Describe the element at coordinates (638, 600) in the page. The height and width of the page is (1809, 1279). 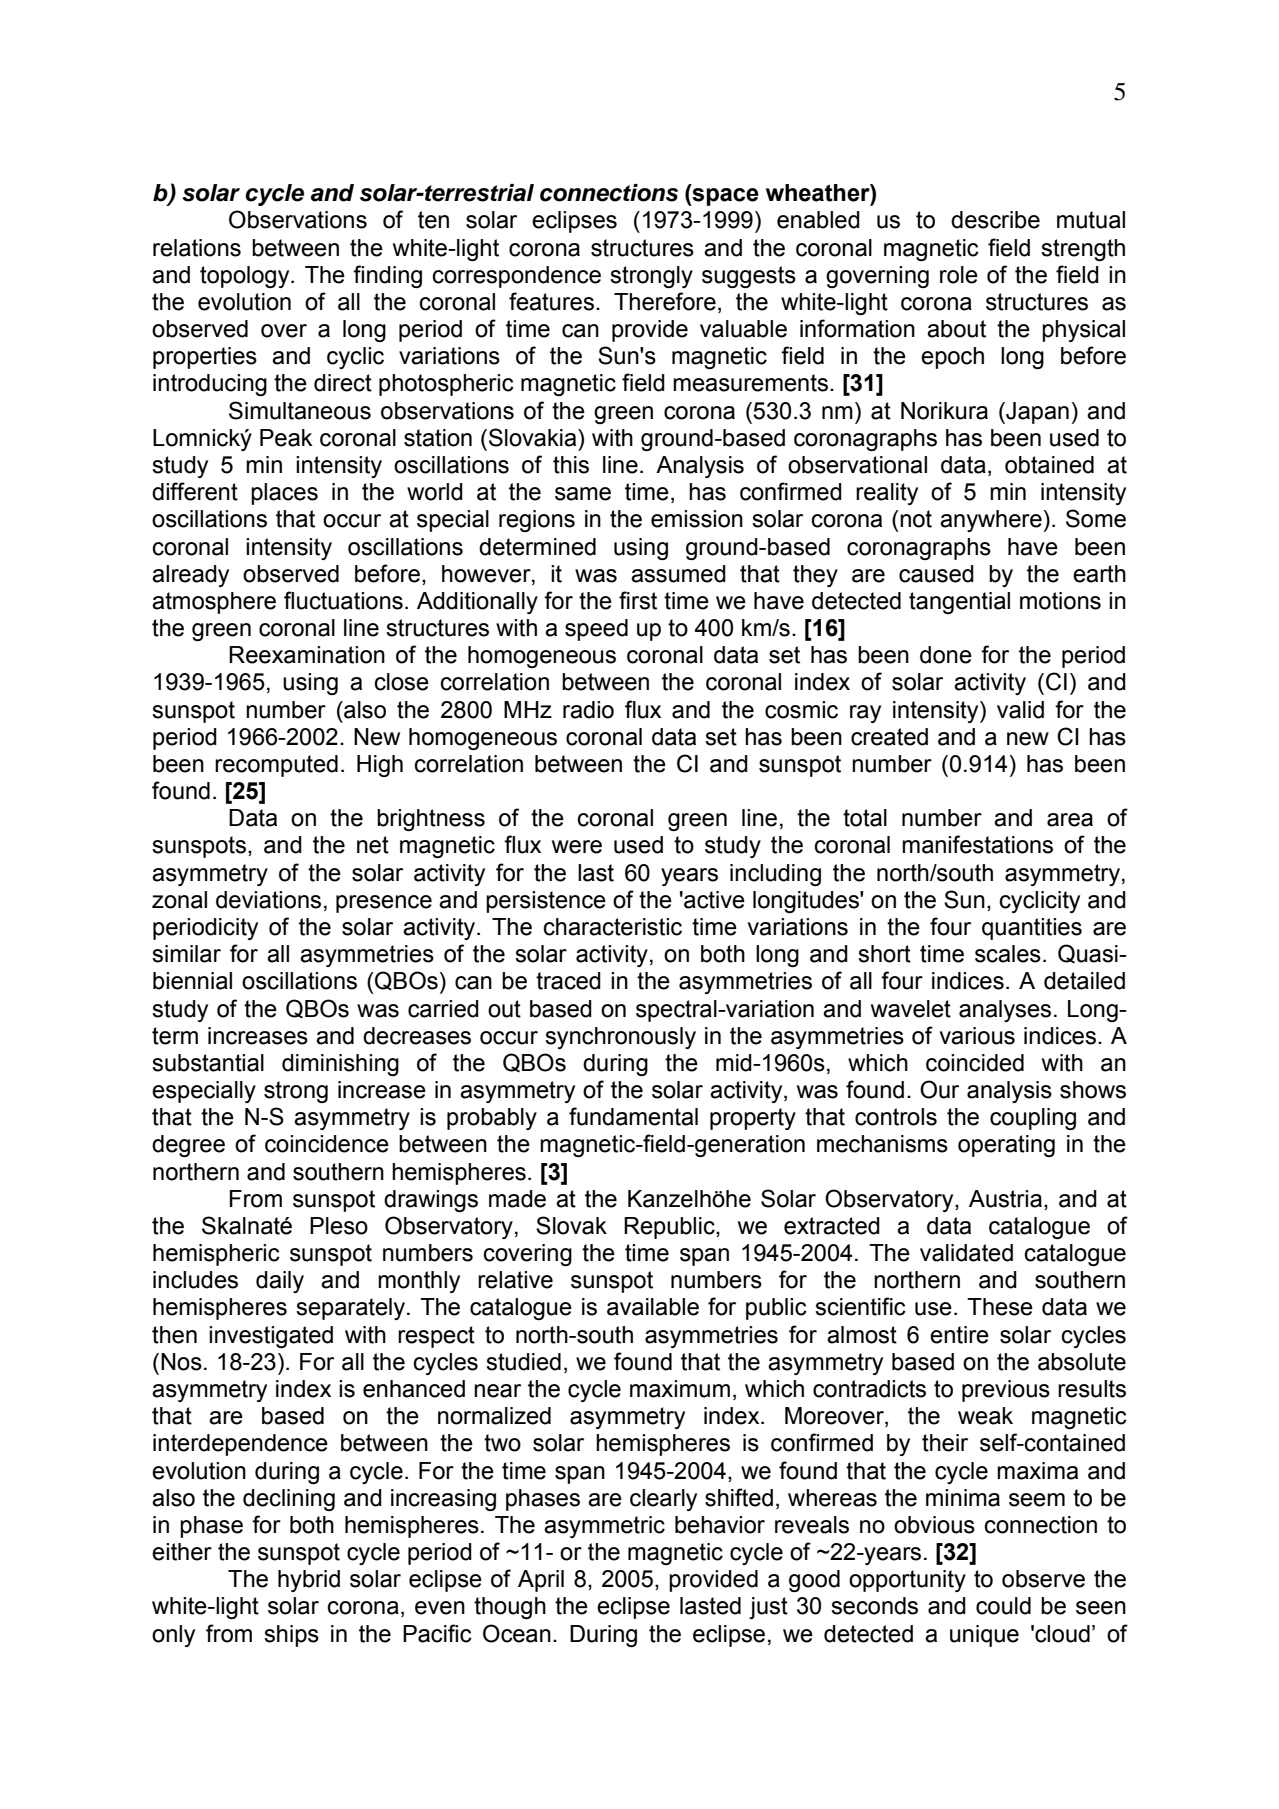
I see `first` at that location.
